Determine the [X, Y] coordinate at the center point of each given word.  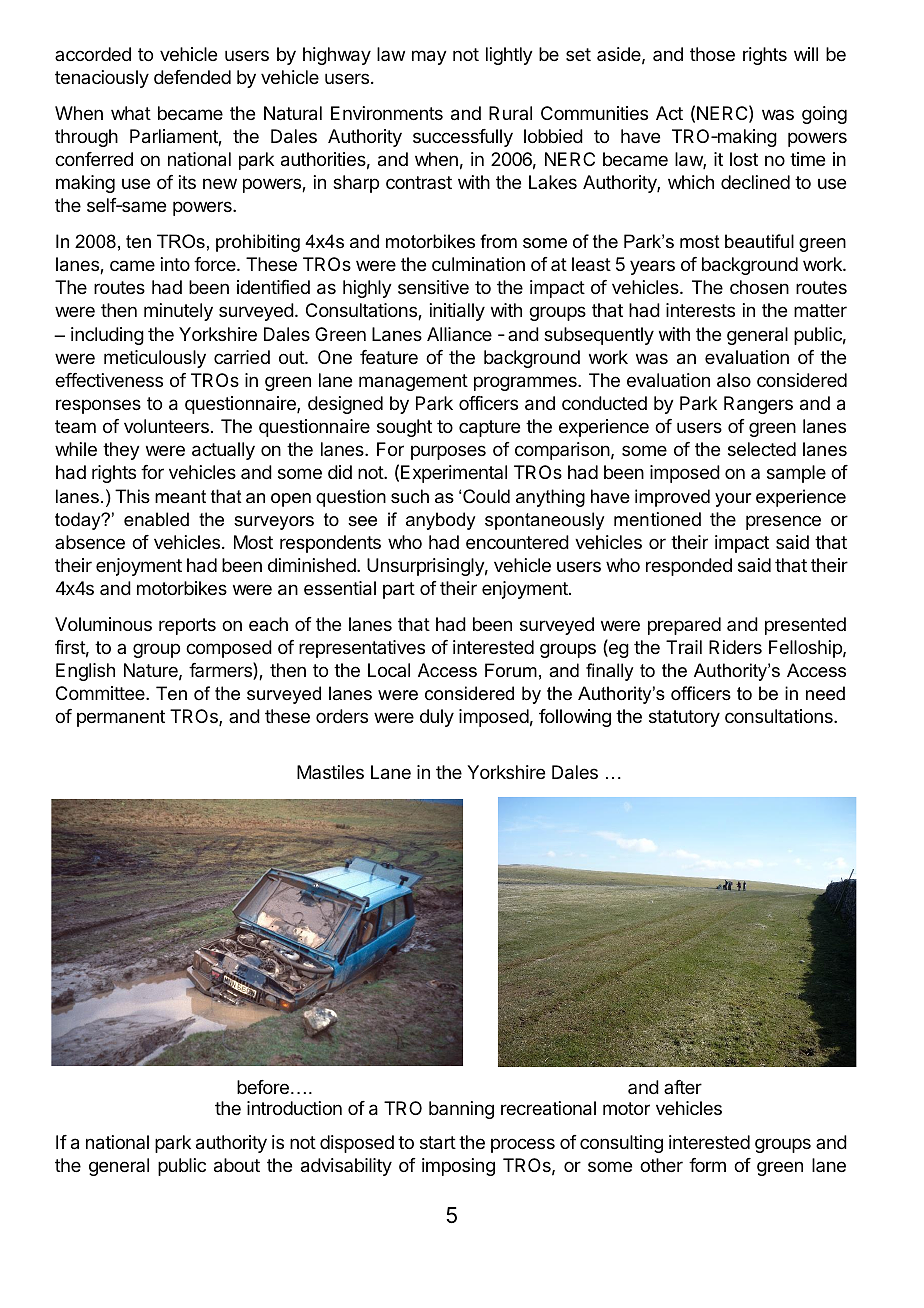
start [438, 1143]
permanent [121, 718]
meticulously [155, 359]
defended [192, 77]
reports [187, 626]
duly [437, 718]
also [734, 380]
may [429, 57]
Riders [735, 647]
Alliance [459, 334]
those [712, 54]
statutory [684, 718]
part [399, 590]
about [237, 1165]
